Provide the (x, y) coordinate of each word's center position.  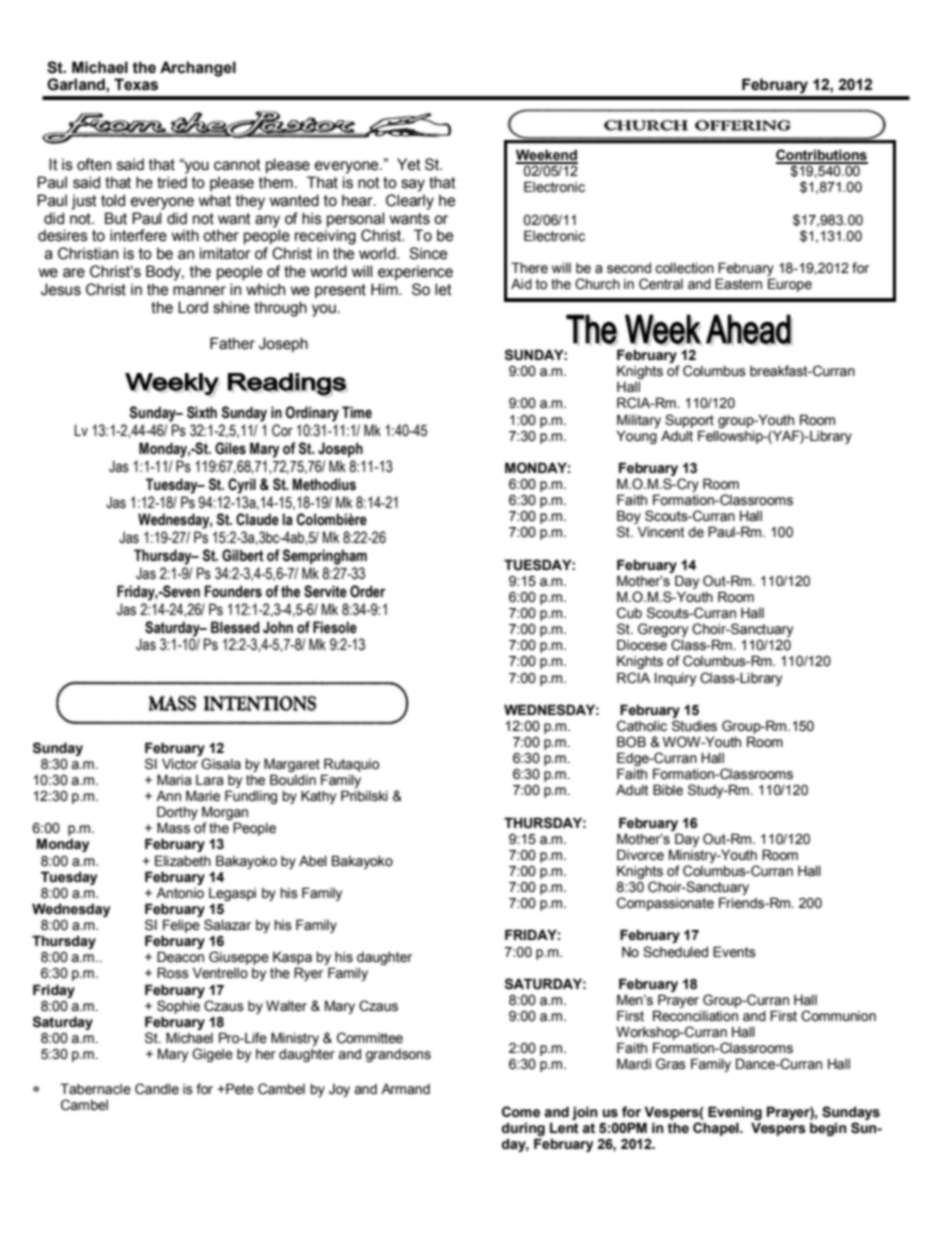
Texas (136, 84)
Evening (735, 1114)
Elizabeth (183, 861)
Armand (405, 1088)
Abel (313, 861)
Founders (233, 591)
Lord (193, 307)
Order (367, 591)
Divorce (640, 855)
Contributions (822, 156)
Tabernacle (95, 1089)
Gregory (663, 631)
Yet (409, 164)
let (443, 289)
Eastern (738, 284)
